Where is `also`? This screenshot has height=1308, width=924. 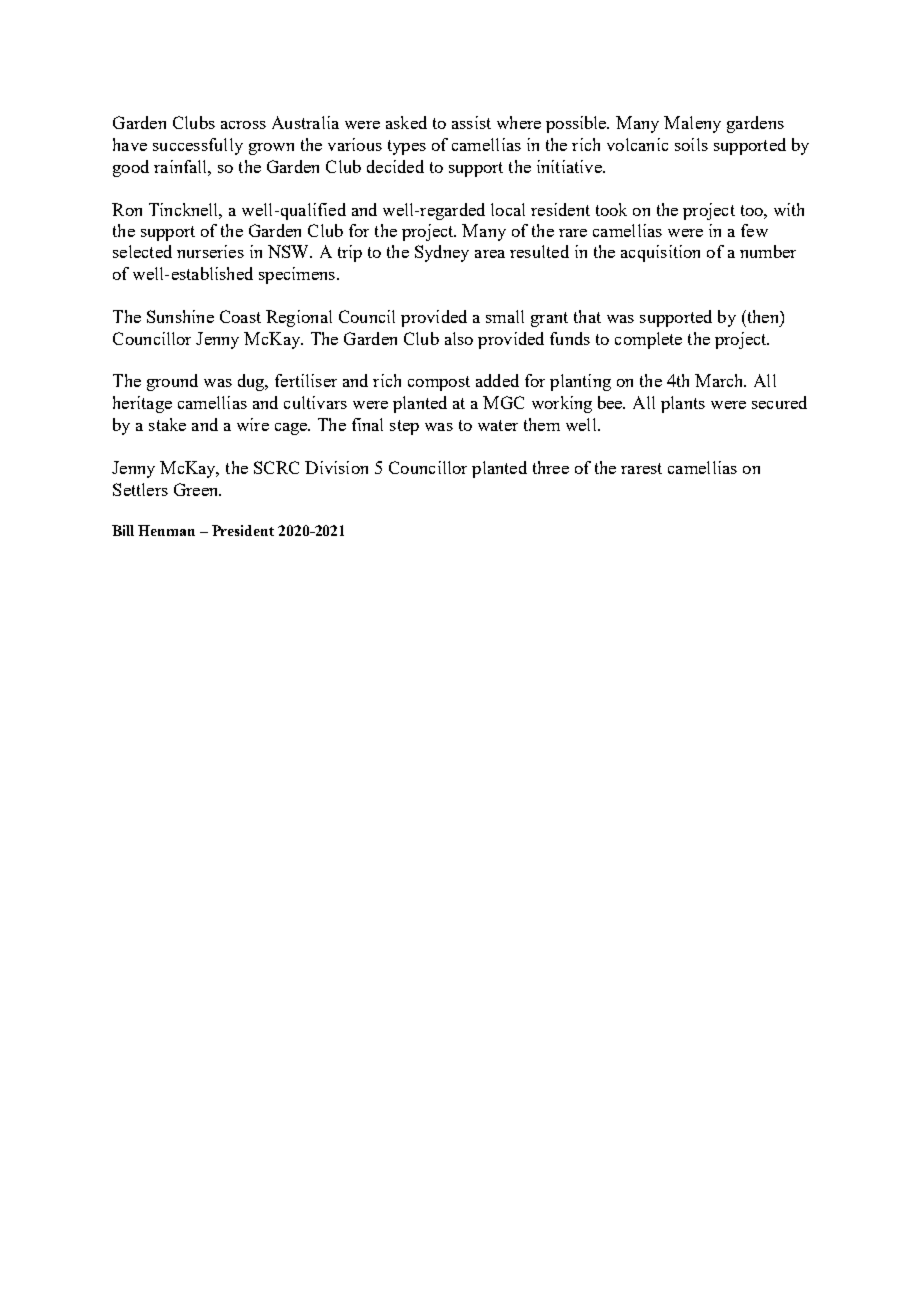 also is located at coordinates (459, 338).
